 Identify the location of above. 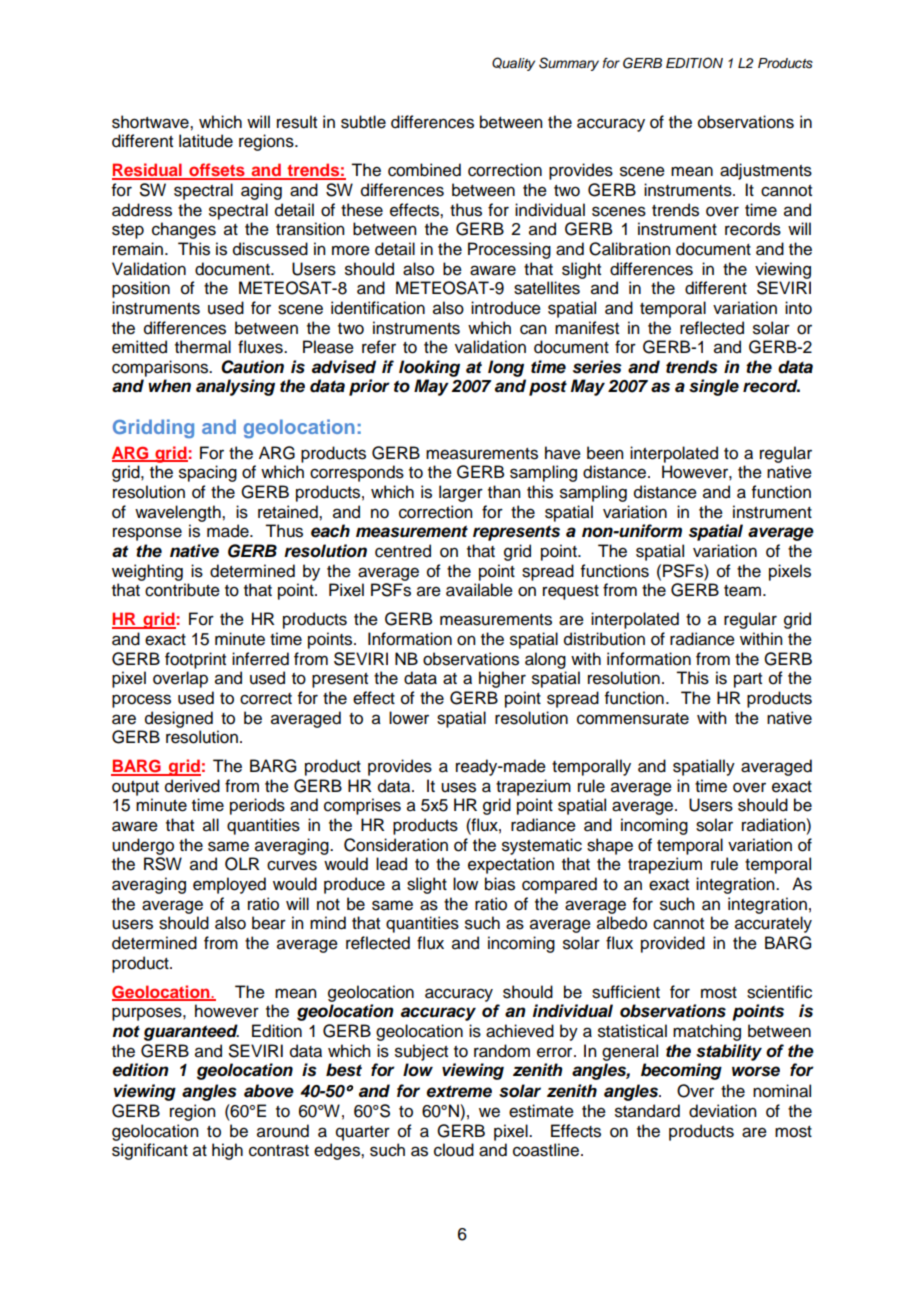
(269, 1091).
